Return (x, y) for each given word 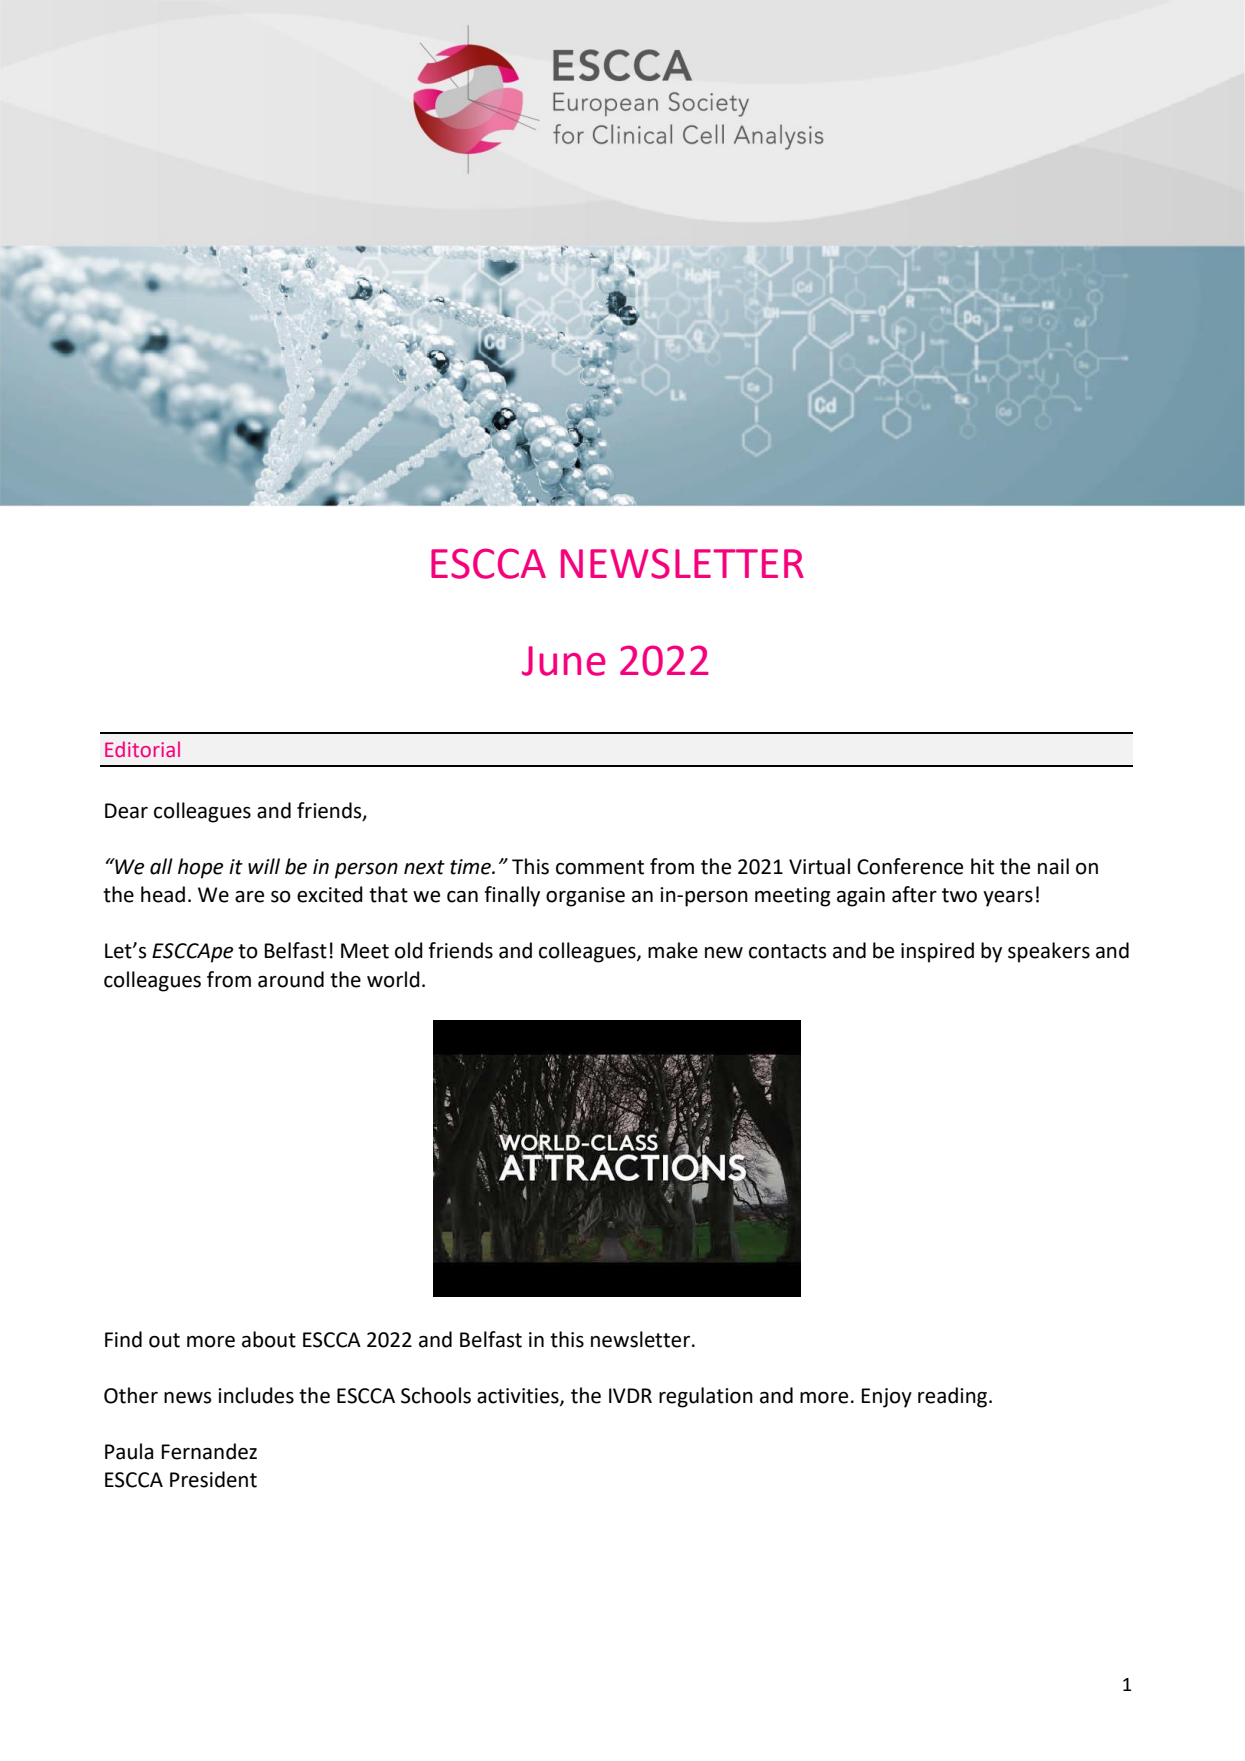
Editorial (142, 749)
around (291, 979)
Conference (910, 866)
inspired (937, 952)
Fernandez (209, 1451)
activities (519, 1397)
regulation (706, 1397)
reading (954, 1397)
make (673, 950)
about (269, 1339)
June (564, 661)
